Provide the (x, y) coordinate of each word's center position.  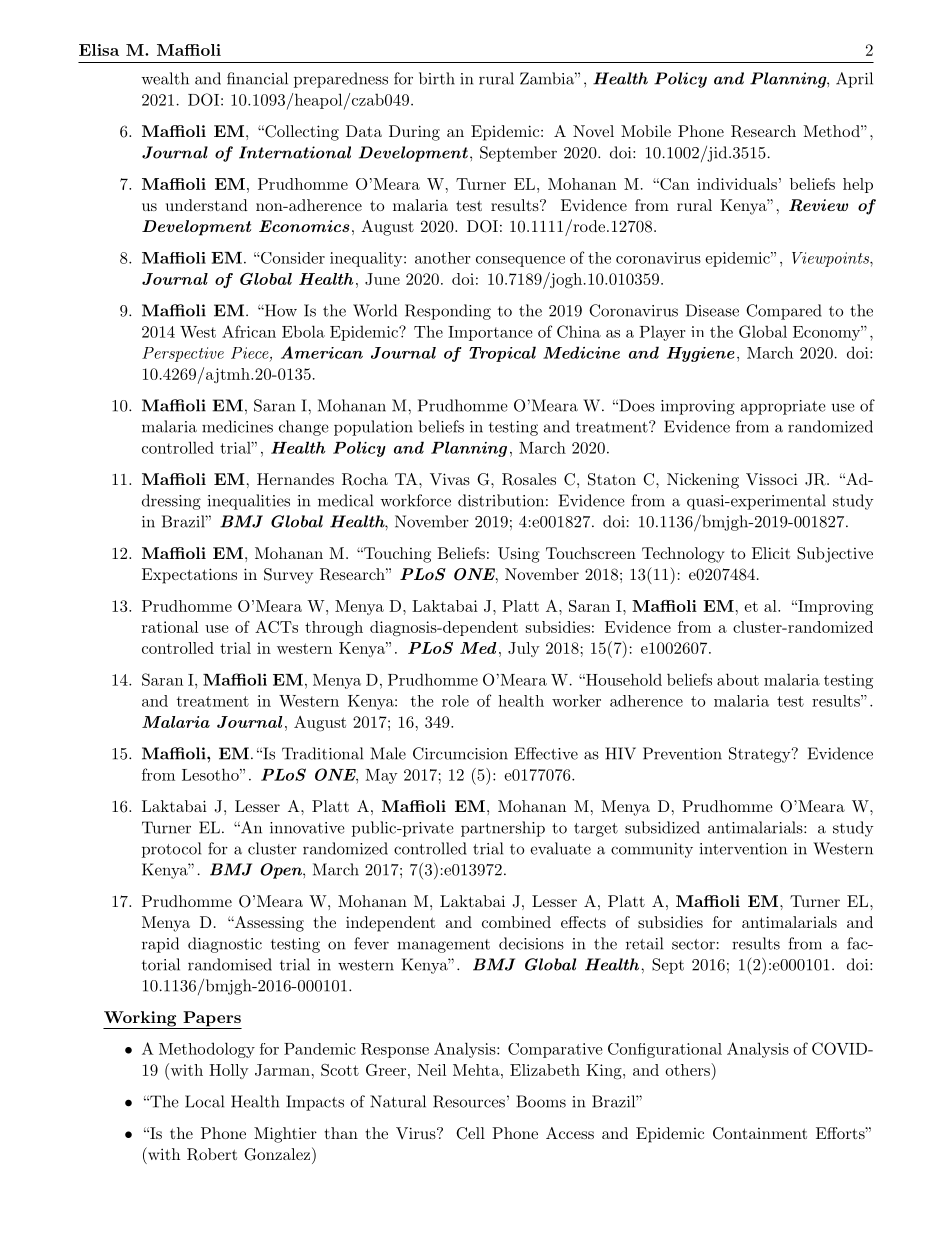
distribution (501, 500)
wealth (165, 78)
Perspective (183, 354)
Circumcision (460, 753)
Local (204, 1101)
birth (437, 78)
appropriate (783, 407)
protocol (171, 850)
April (854, 80)
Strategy (760, 755)
